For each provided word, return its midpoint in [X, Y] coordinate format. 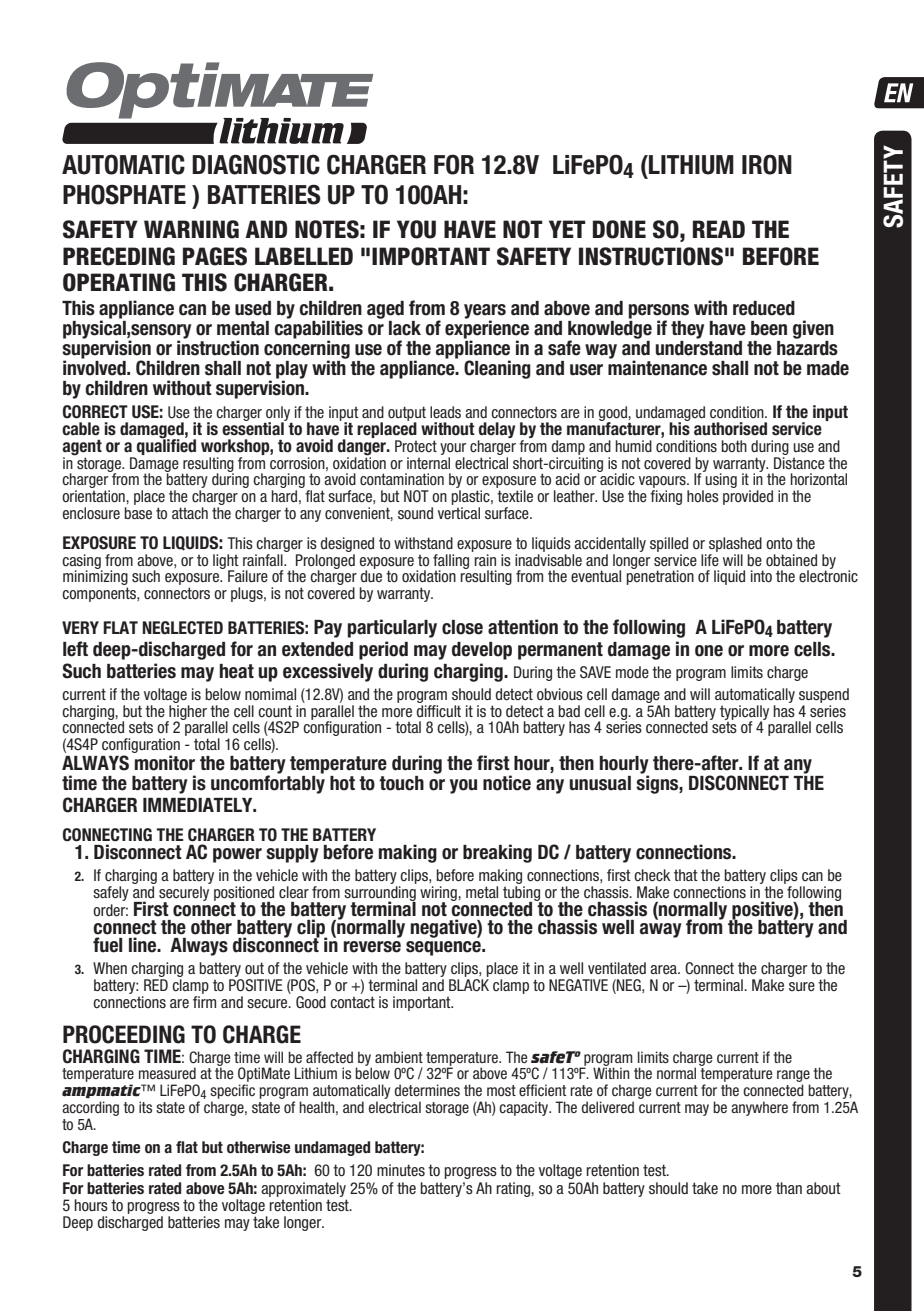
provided [748, 497]
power [237, 855]
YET [567, 229]
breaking [497, 853]
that [686, 875]
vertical [459, 513]
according [90, 1108]
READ [719, 229]
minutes [401, 1170]
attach [190, 513]
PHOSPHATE [124, 194]
